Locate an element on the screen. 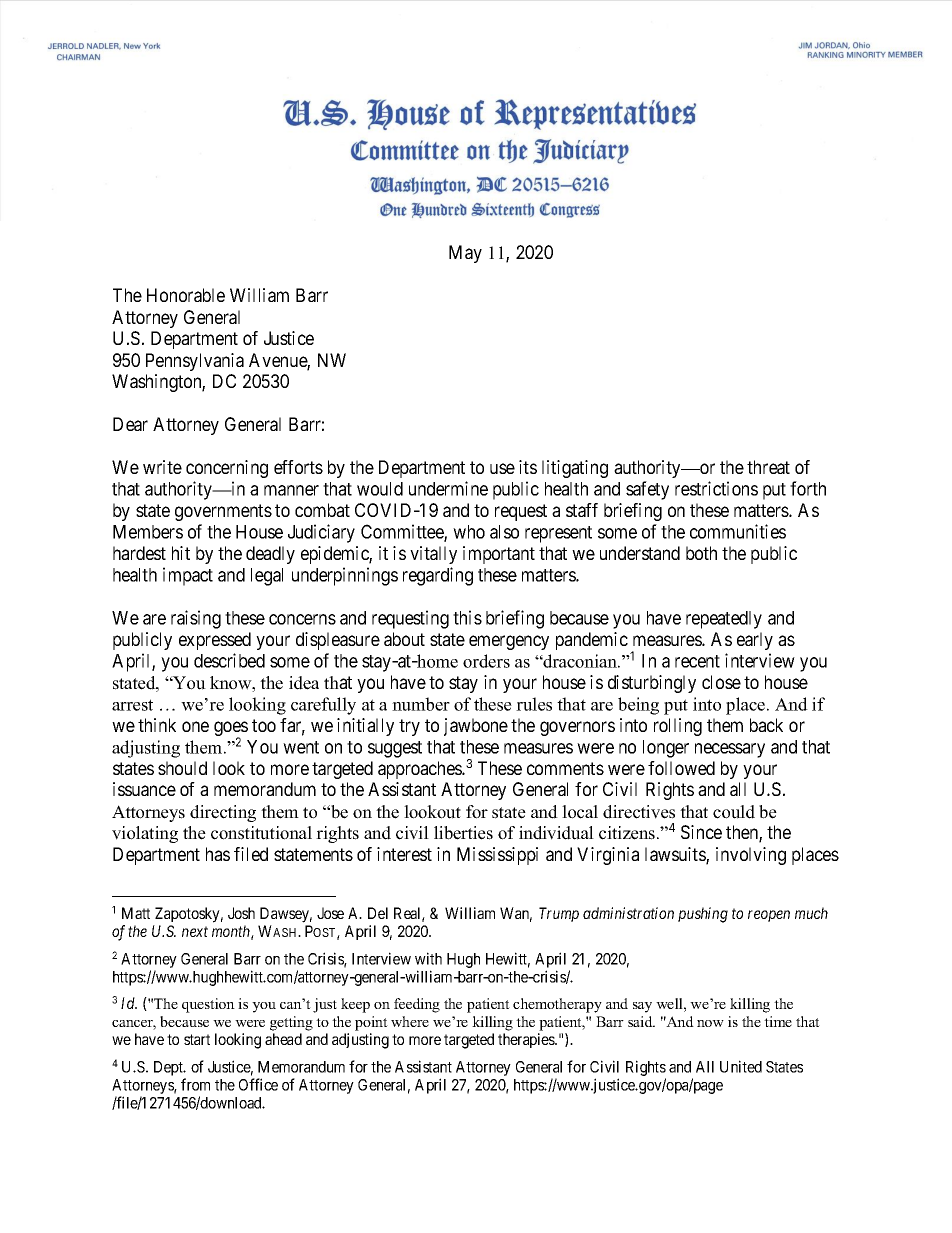  described is located at coordinates (229, 660).
